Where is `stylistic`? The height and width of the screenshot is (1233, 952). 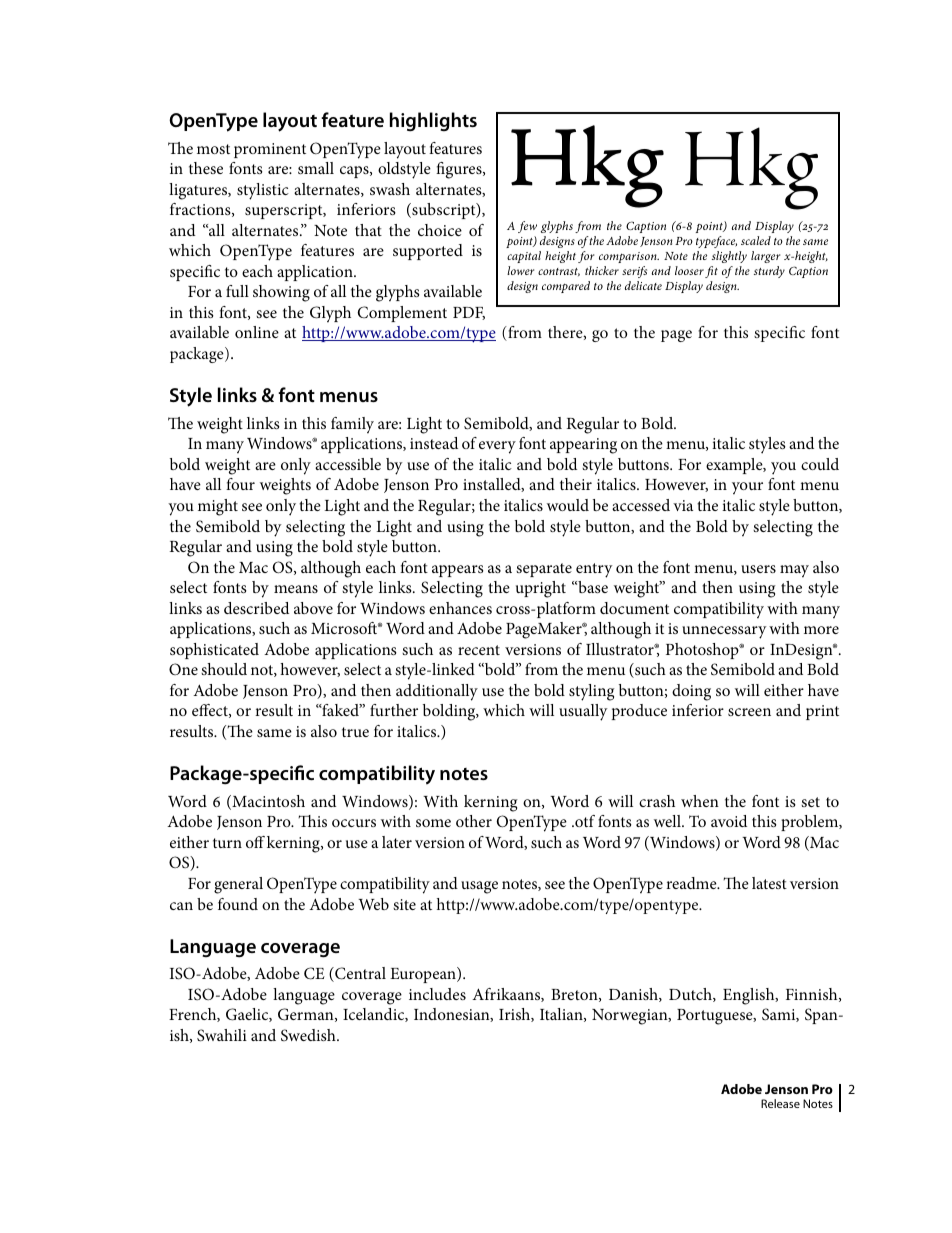 stylistic is located at coordinates (263, 191).
